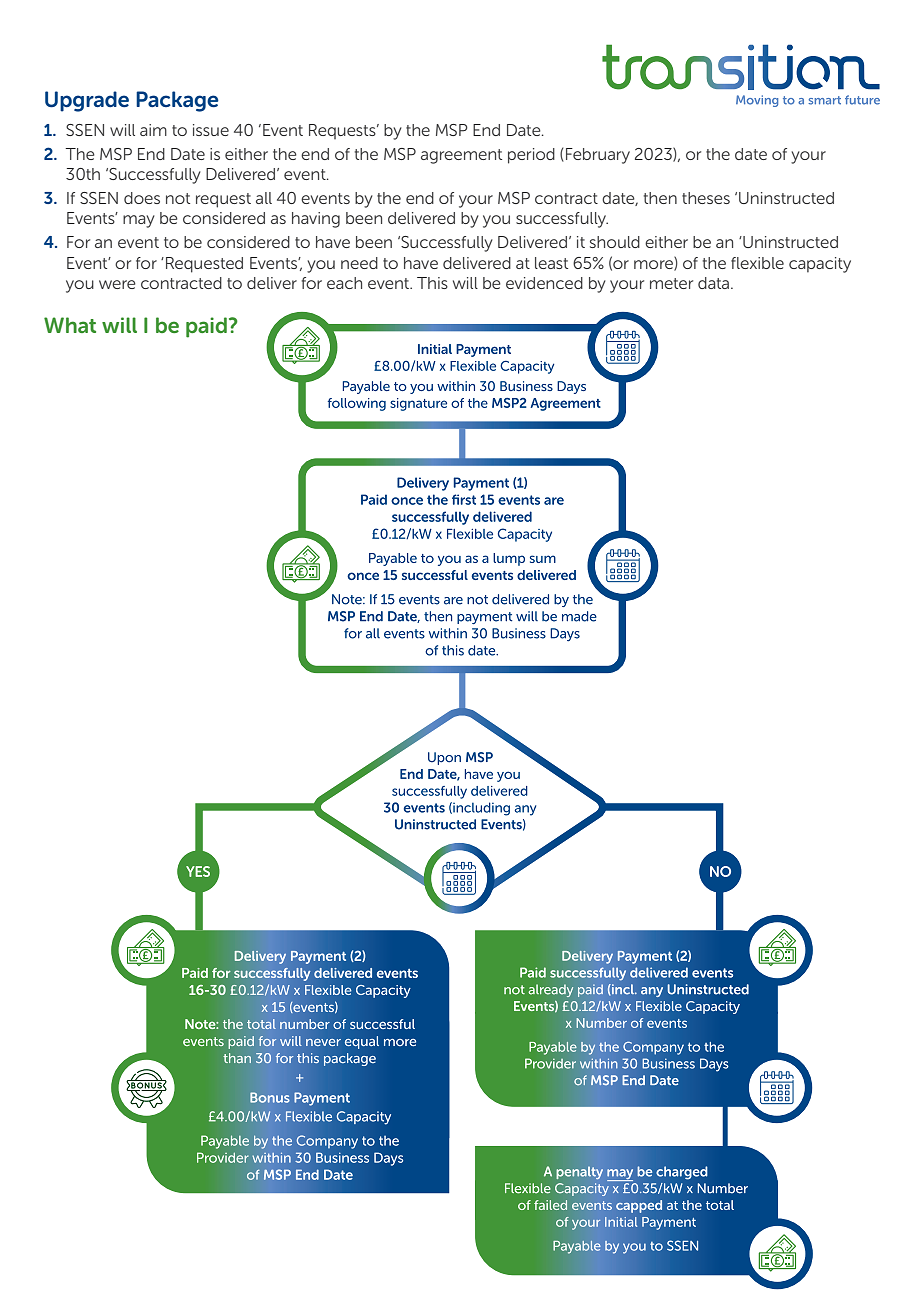  Describe the element at coordinates (177, 101) in the screenshot. I see `Package` at that location.
